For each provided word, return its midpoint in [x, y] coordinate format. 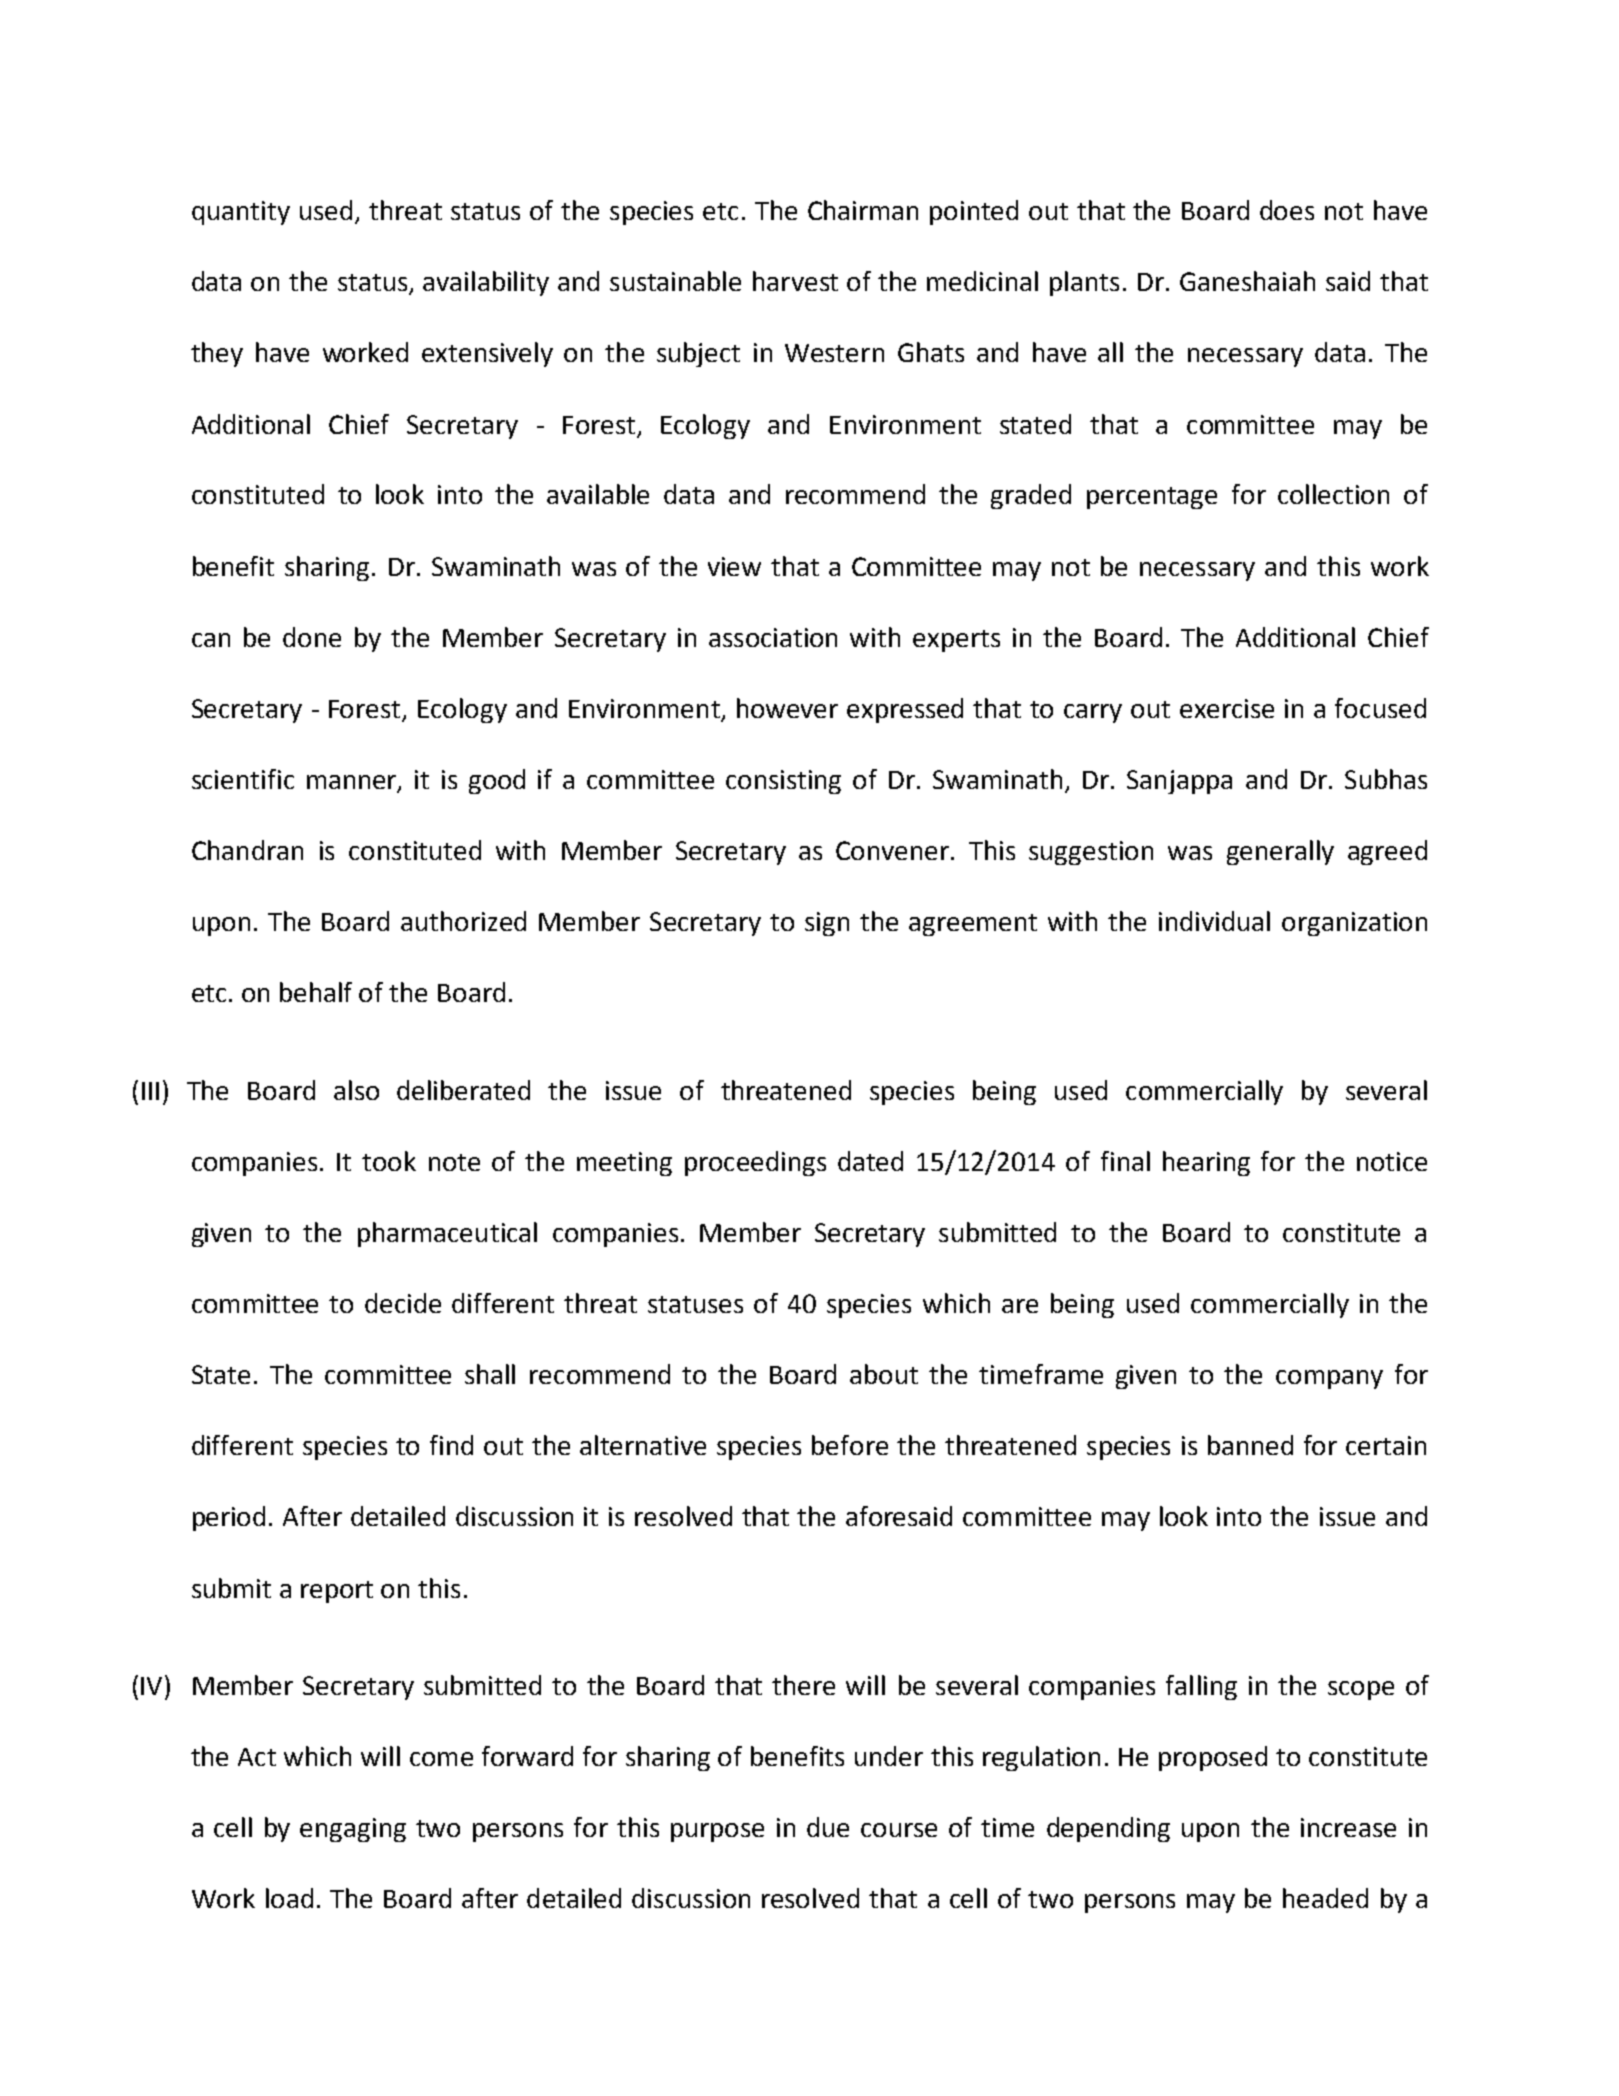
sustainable [675, 281]
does [1287, 210]
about [884, 1374]
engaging [353, 1830]
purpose [717, 1832]
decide [403, 1303]
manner [353, 783]
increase [1348, 1827]
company [1329, 1379]
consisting [783, 782]
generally [1280, 852]
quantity [241, 213]
